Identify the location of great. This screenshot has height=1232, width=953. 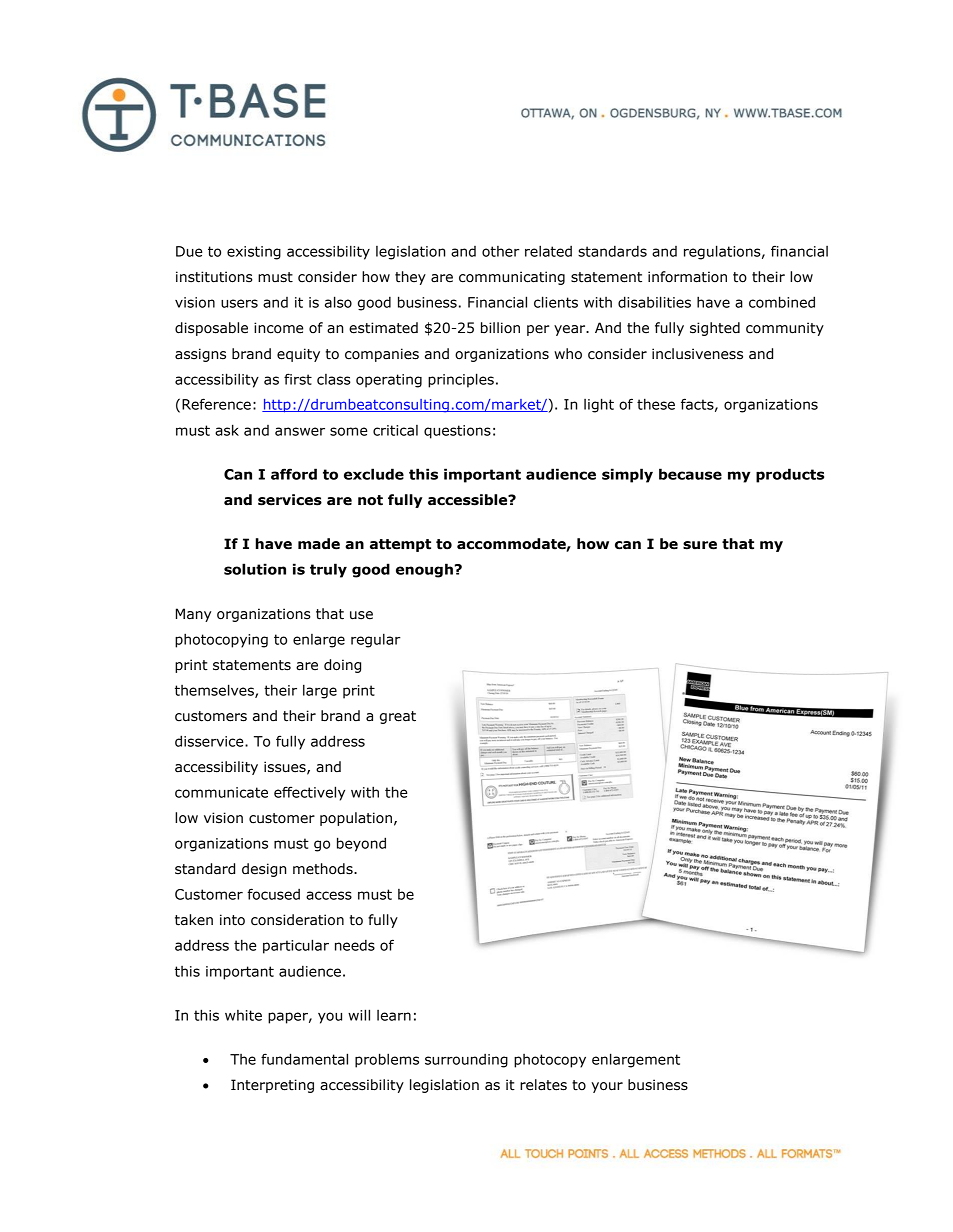
(398, 717).
